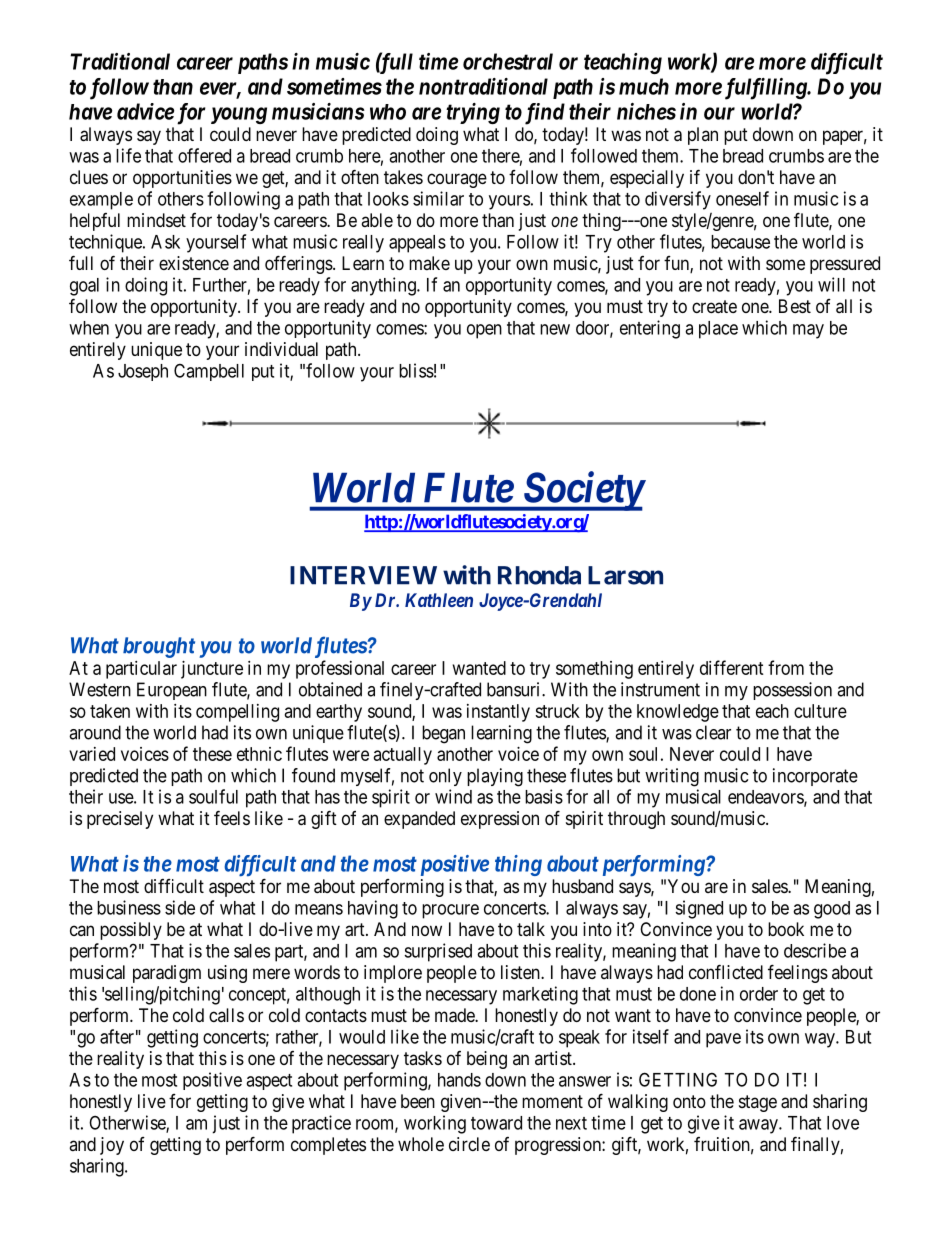 This page has width=952, height=1233. What do you see at coordinates (496, 1123) in the page?
I see `toward` at bounding box center [496, 1123].
